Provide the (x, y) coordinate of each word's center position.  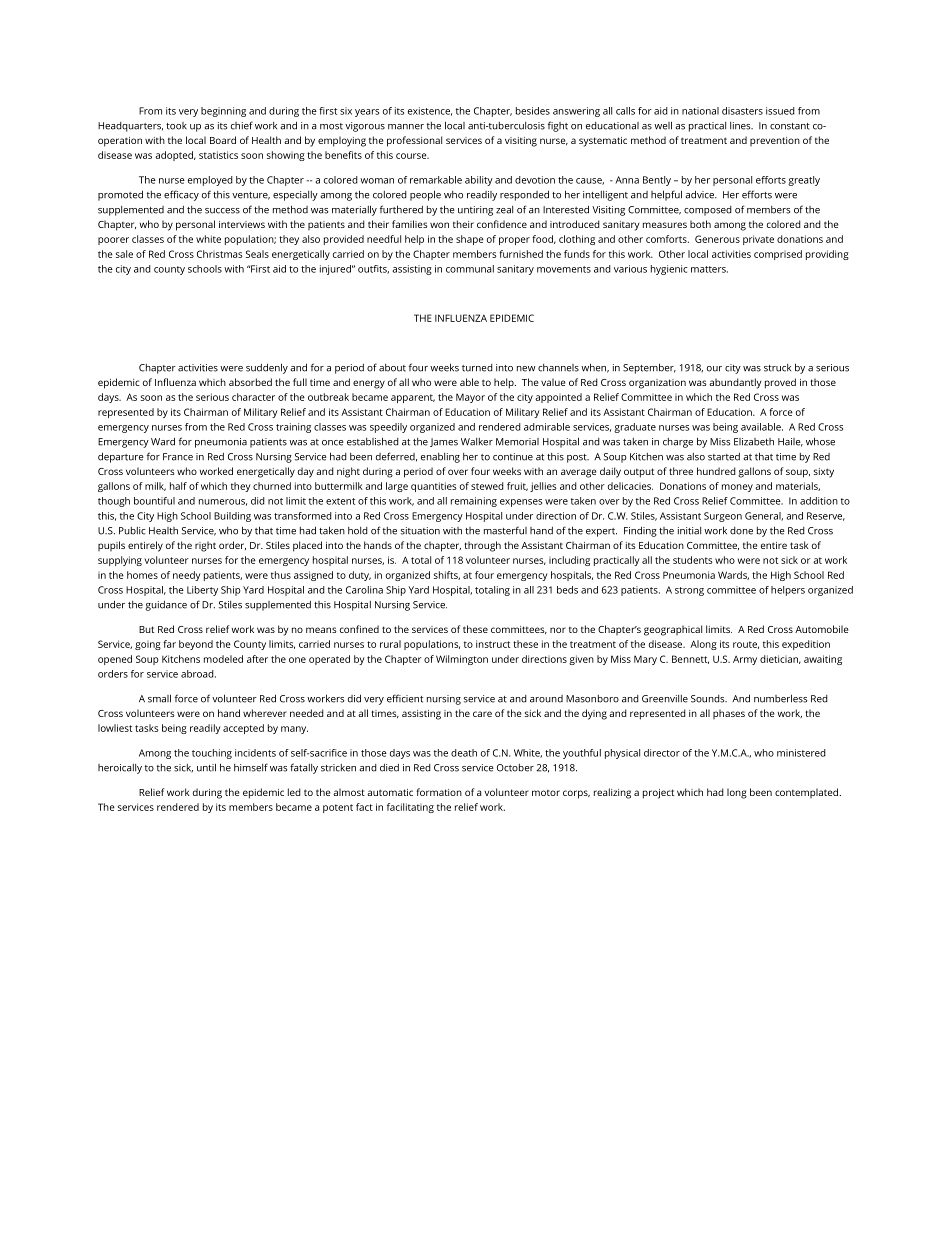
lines (741, 126)
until (206, 767)
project (658, 794)
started (724, 457)
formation (439, 792)
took (176, 126)
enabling (440, 458)
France (178, 457)
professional (414, 141)
